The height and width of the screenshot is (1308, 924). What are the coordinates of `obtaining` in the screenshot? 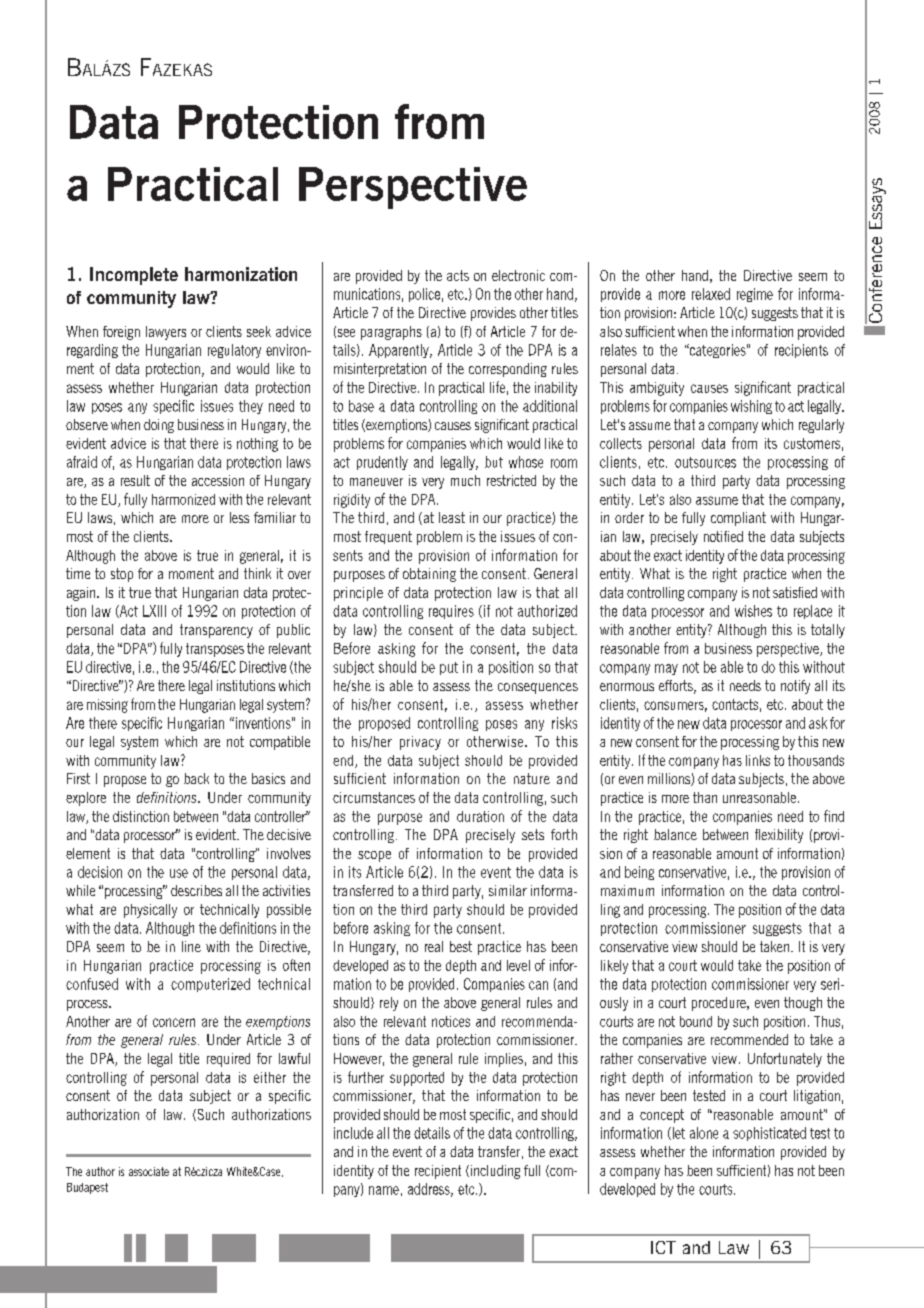 It's located at (429, 575).
